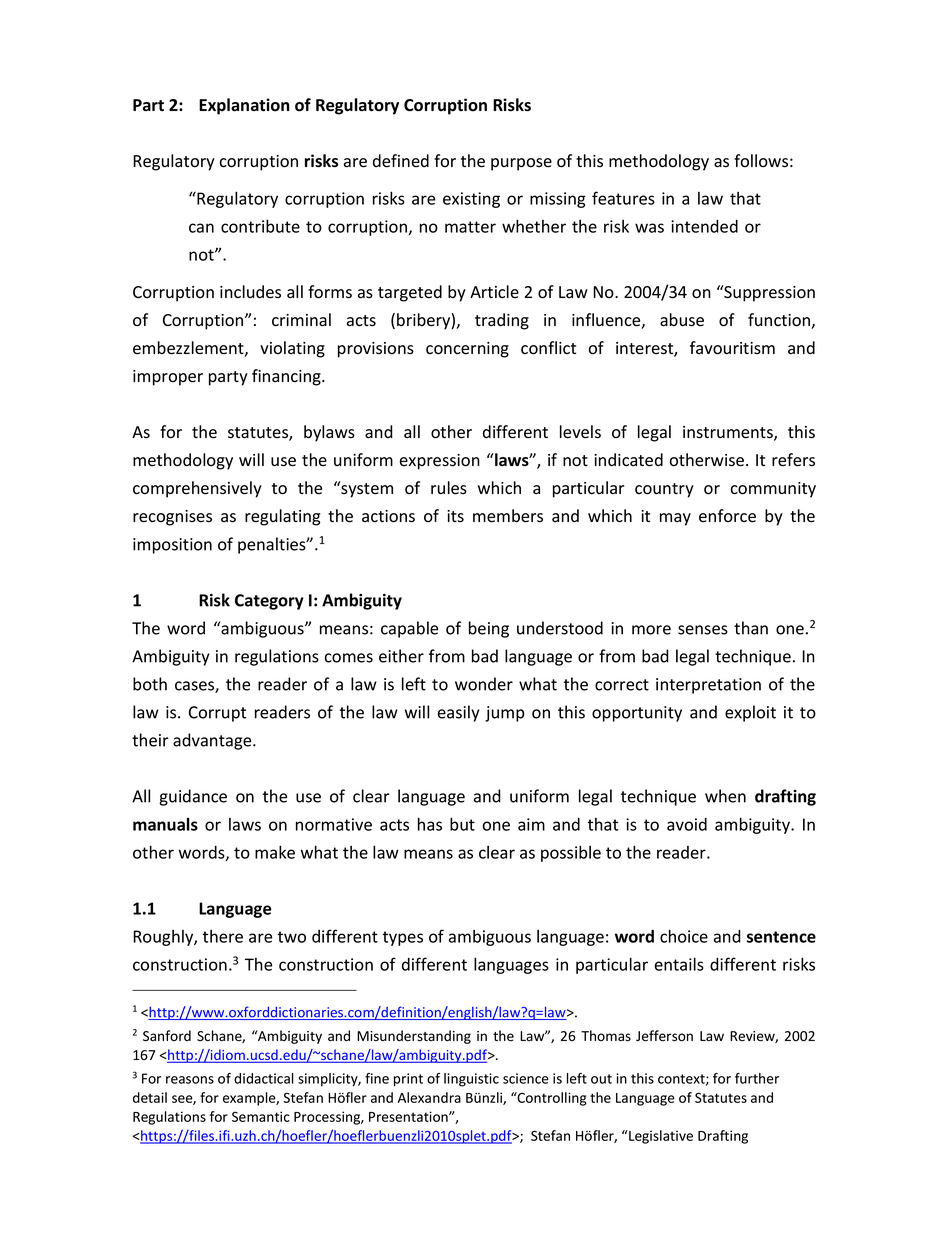 The width and height of the screenshot is (952, 1233). Describe the element at coordinates (704, 226) in the screenshot. I see `intended` at that location.
